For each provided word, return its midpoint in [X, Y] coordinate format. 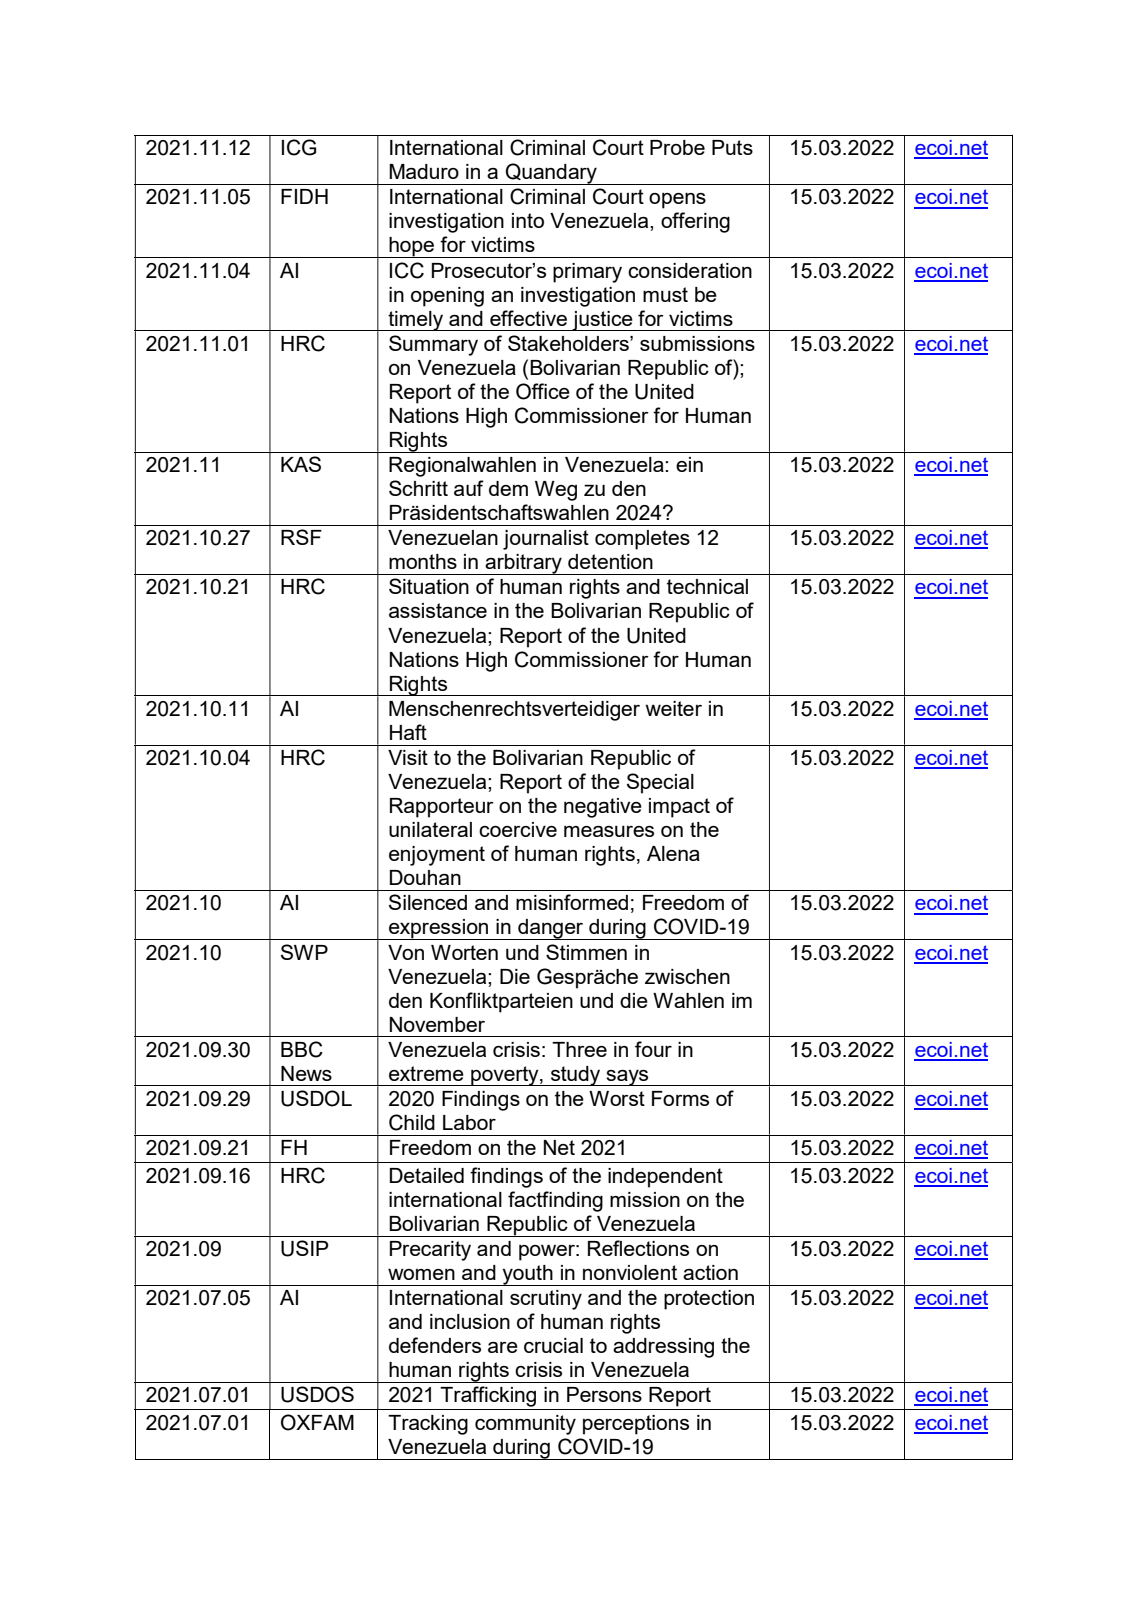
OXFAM [317, 1422]
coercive [518, 829]
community [525, 1425]
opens [677, 201]
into [528, 220]
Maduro [424, 171]
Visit [408, 757]
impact [679, 808]
